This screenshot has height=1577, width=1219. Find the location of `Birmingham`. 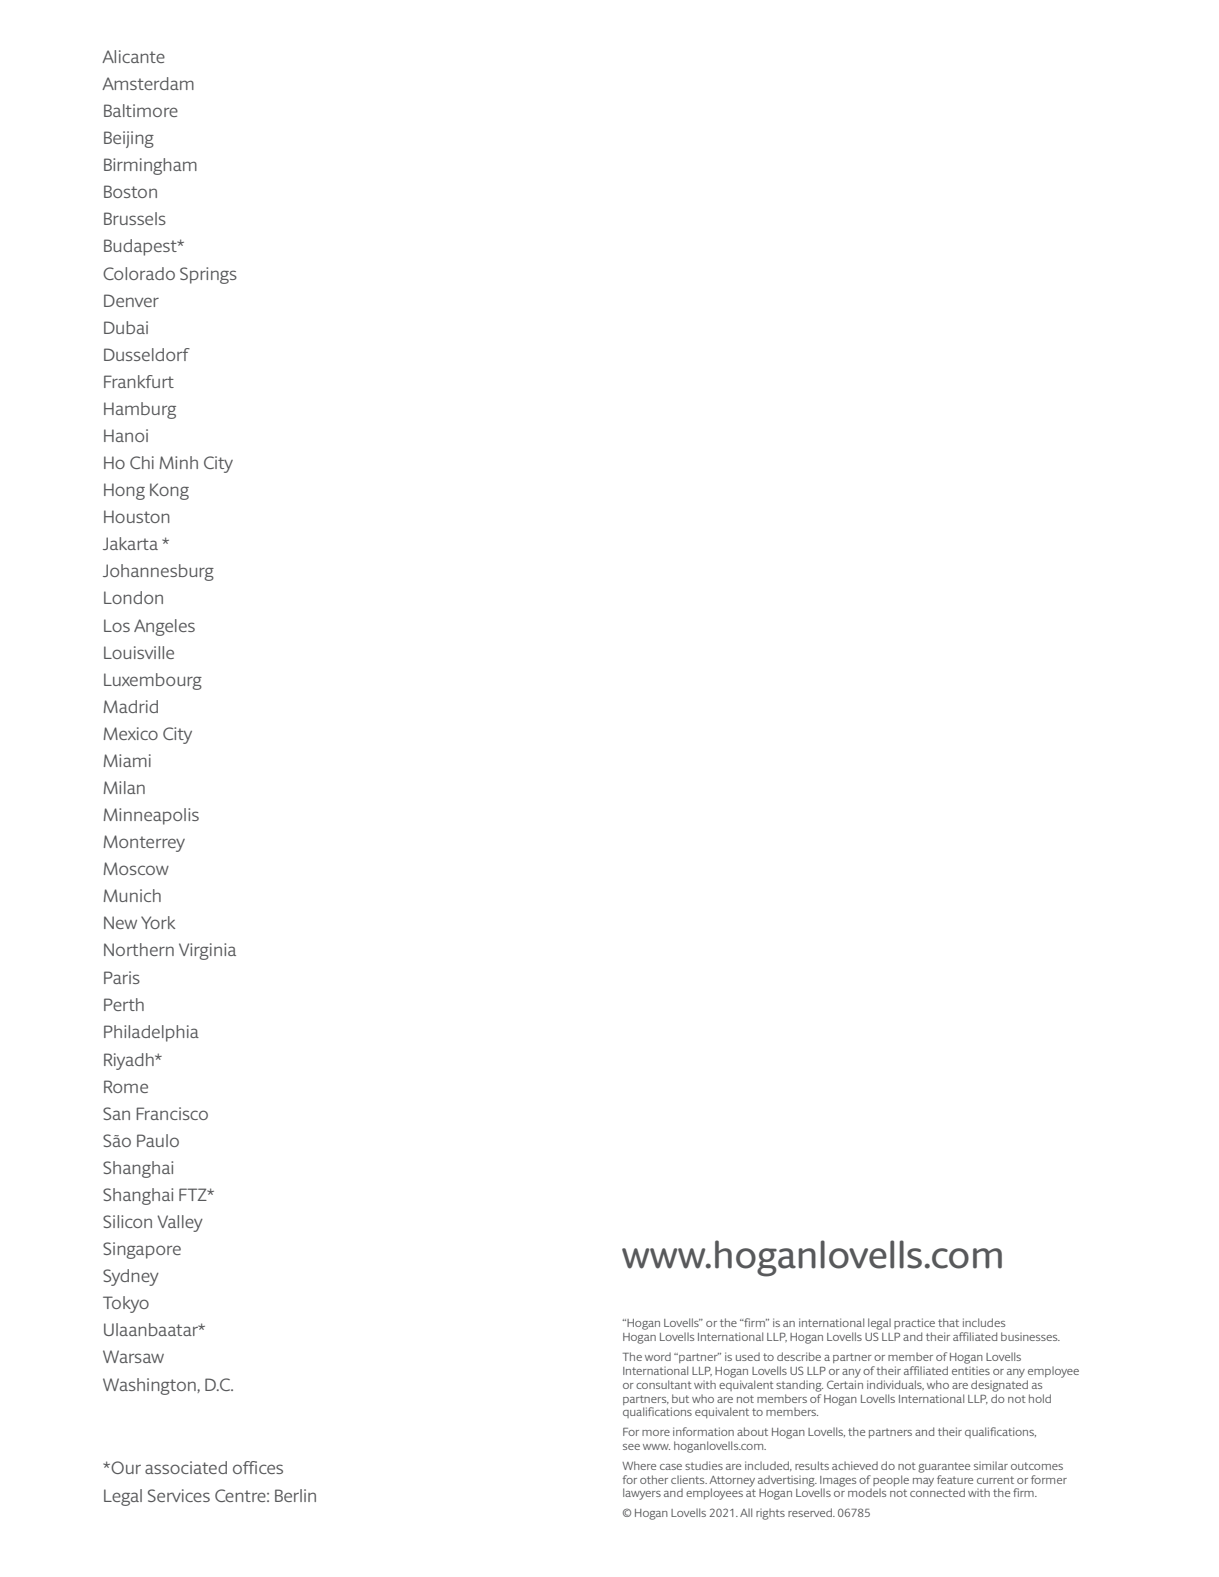

Birmingham is located at coordinates (150, 166).
